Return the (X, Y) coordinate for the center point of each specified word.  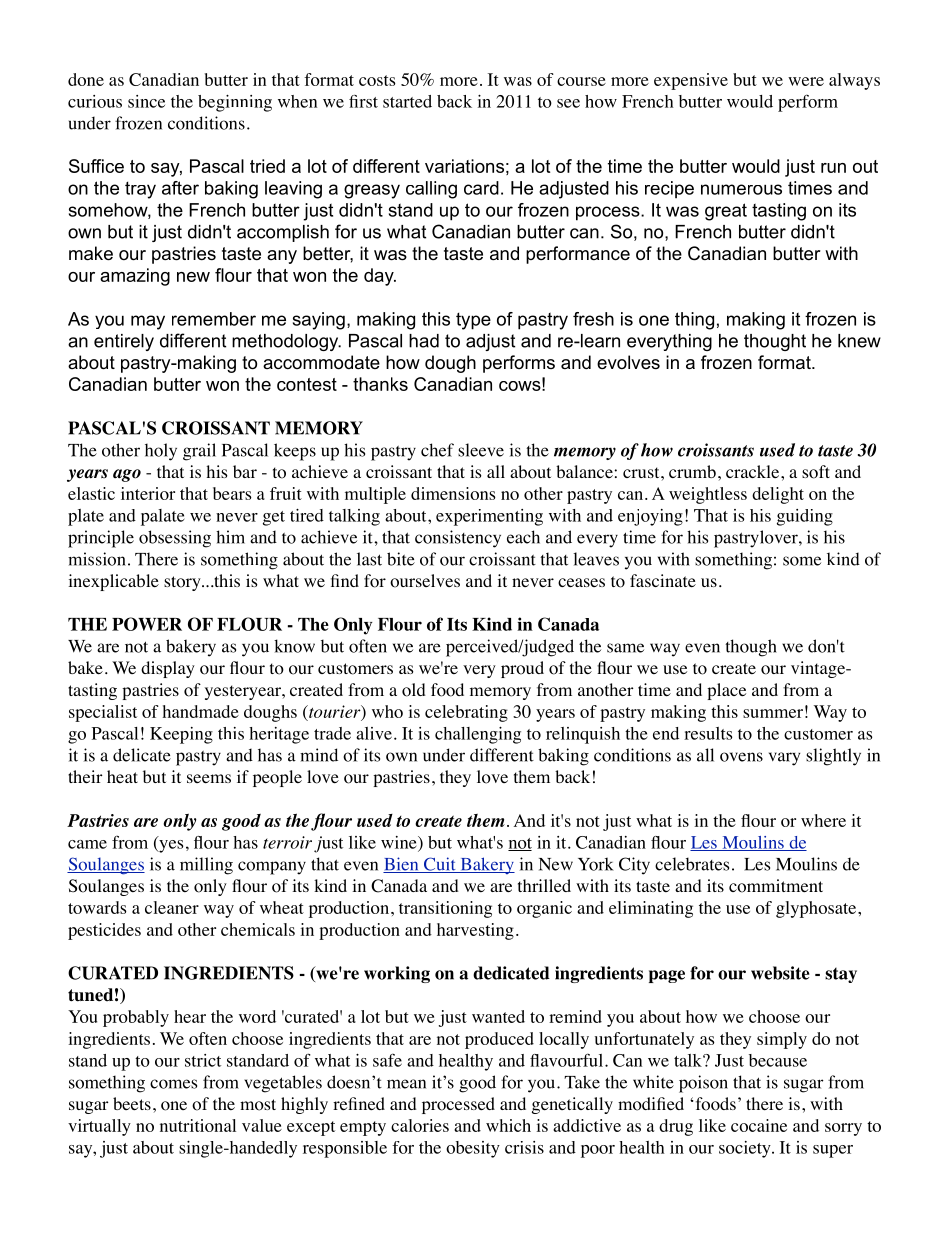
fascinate (663, 580)
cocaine (759, 1125)
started (407, 101)
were (806, 81)
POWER (147, 624)
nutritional (198, 1125)
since (146, 101)
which (508, 1125)
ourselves (425, 581)
